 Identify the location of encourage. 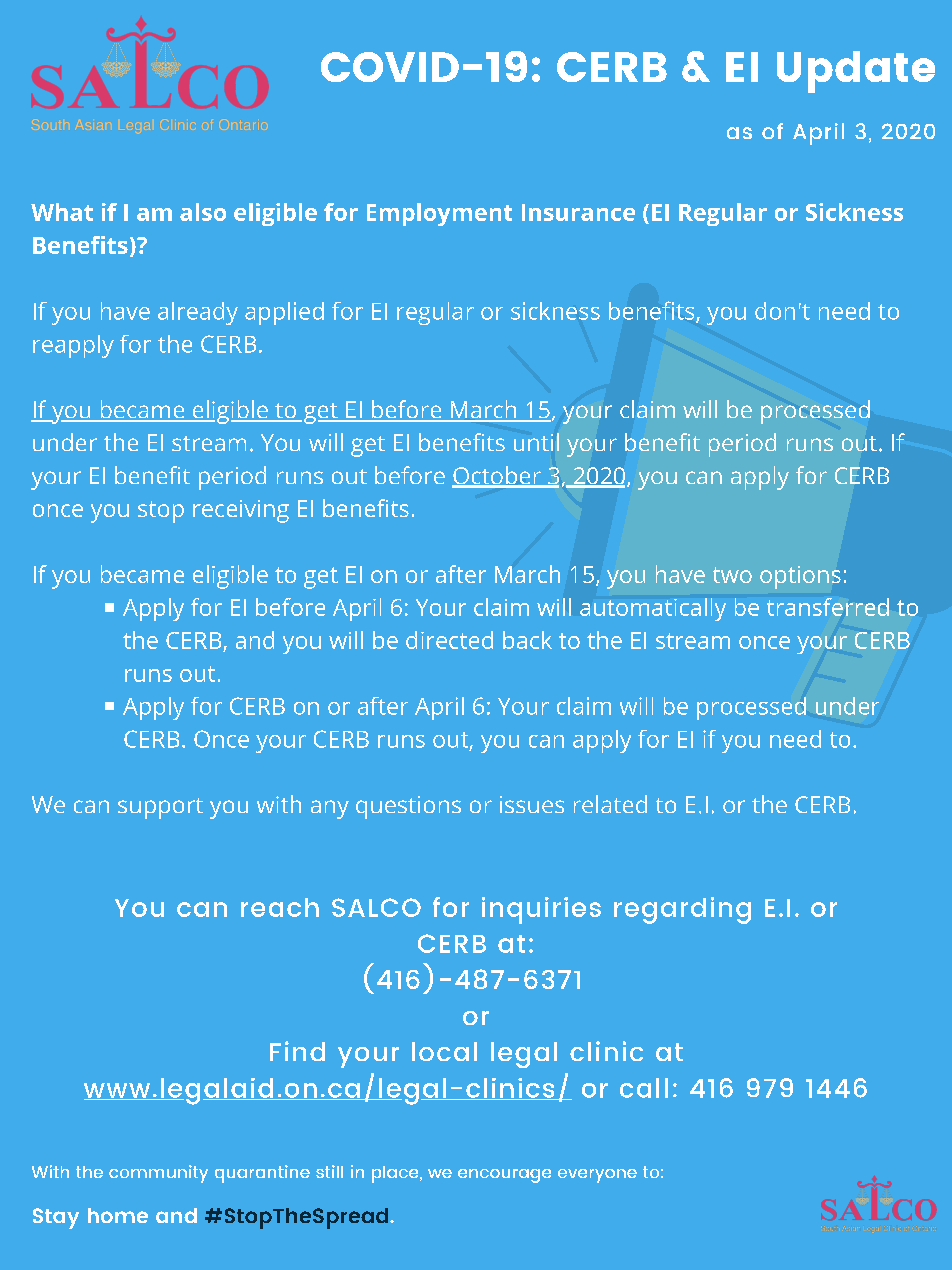
(504, 1176).
